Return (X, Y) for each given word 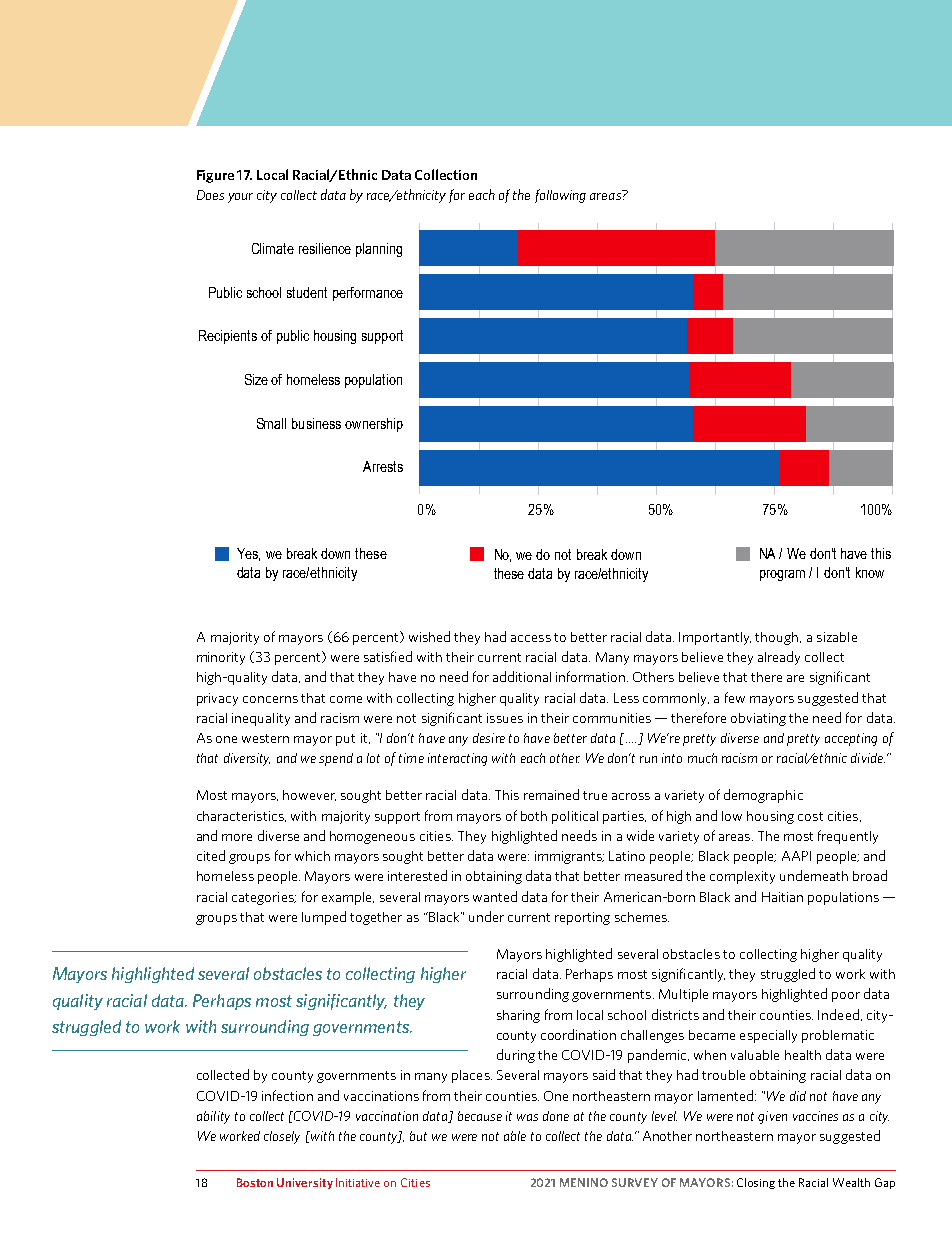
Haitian (782, 897)
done (556, 1116)
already (779, 658)
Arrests (383, 466)
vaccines (815, 1116)
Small (271, 423)
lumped (324, 918)
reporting (582, 918)
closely (282, 1137)
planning (379, 250)
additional (522, 676)
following (560, 196)
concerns (270, 699)
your (240, 198)
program (782, 575)
